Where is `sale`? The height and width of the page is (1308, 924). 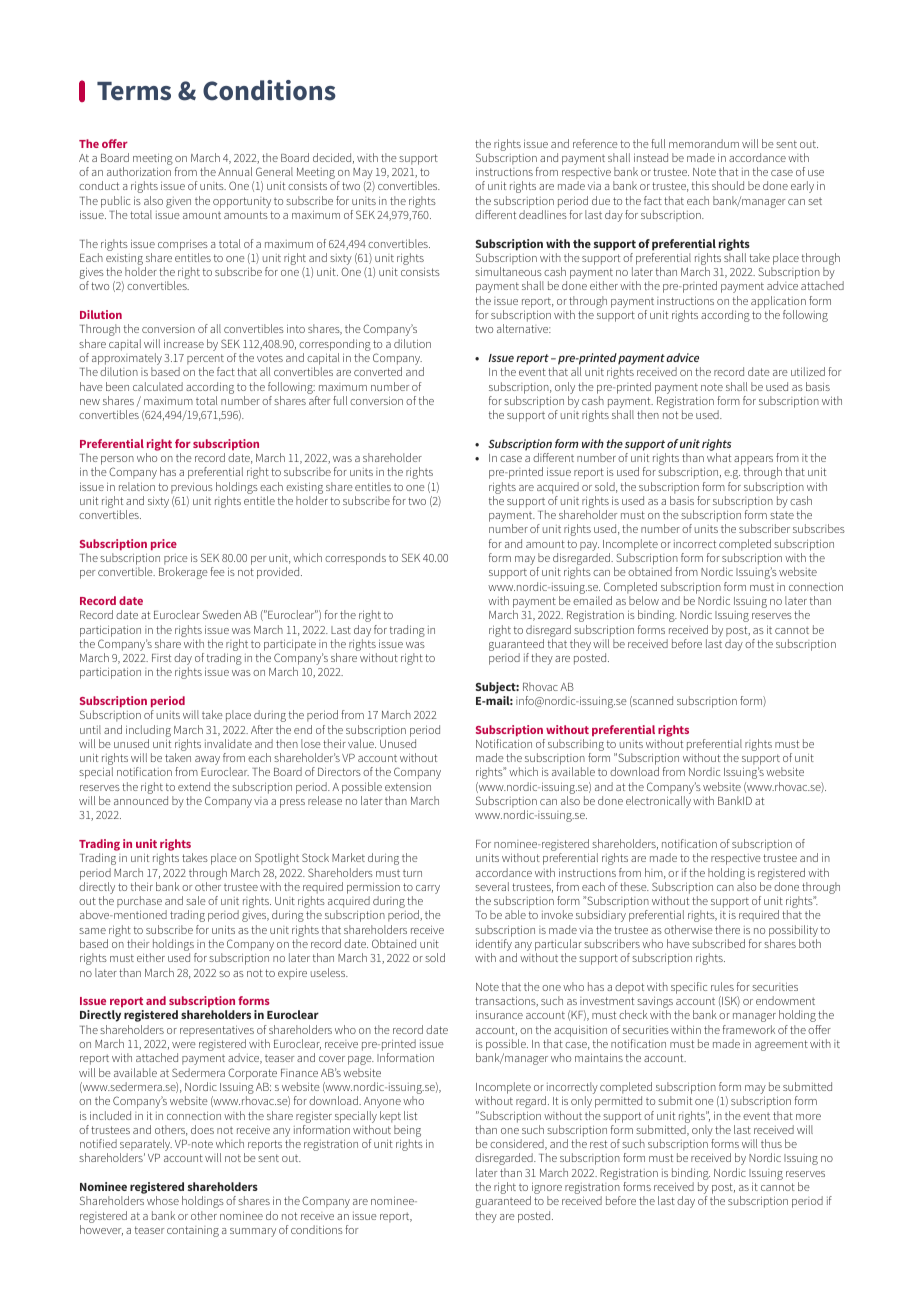 sale is located at coordinates (196, 900).
